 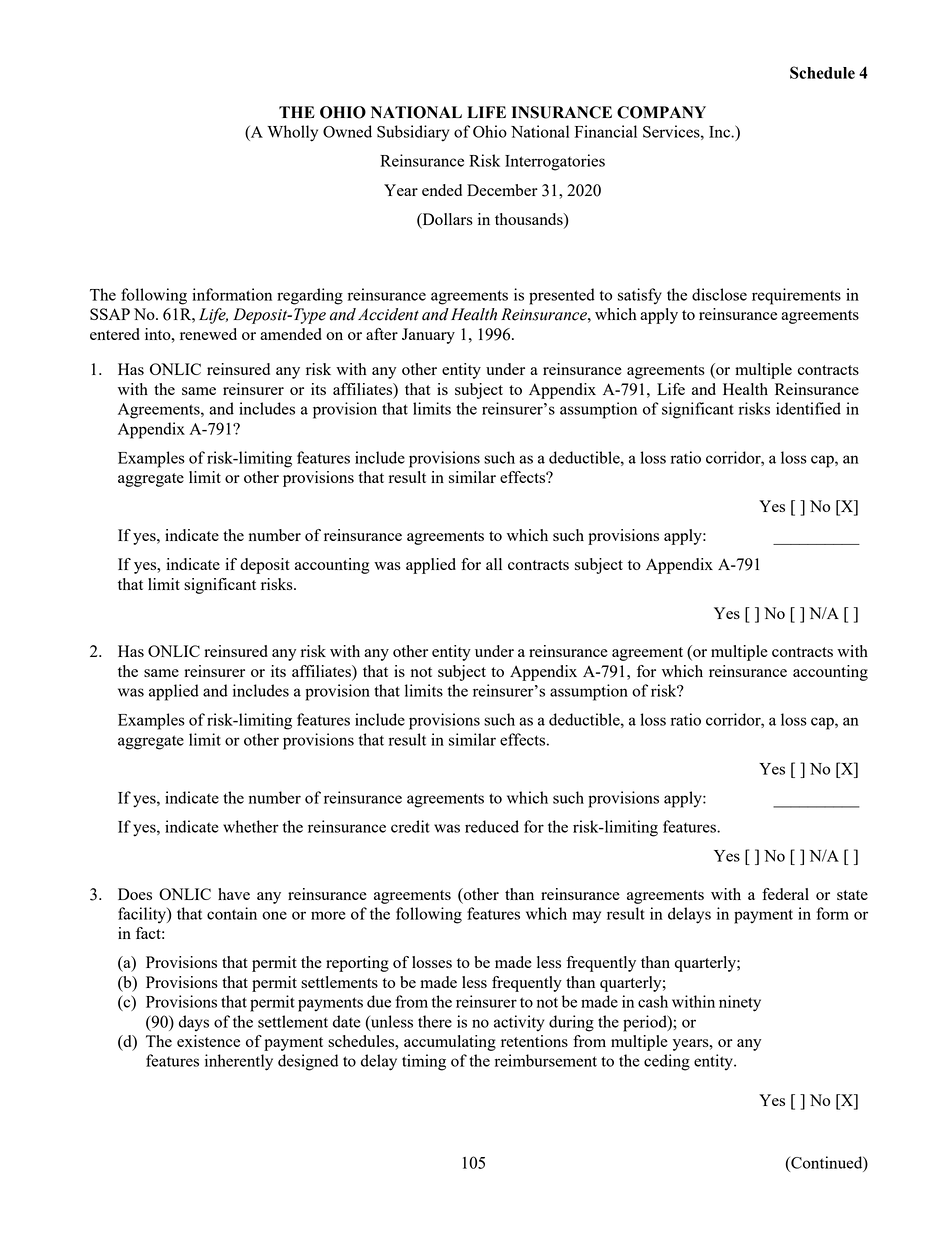 I want to click on January, so click(x=428, y=336).
